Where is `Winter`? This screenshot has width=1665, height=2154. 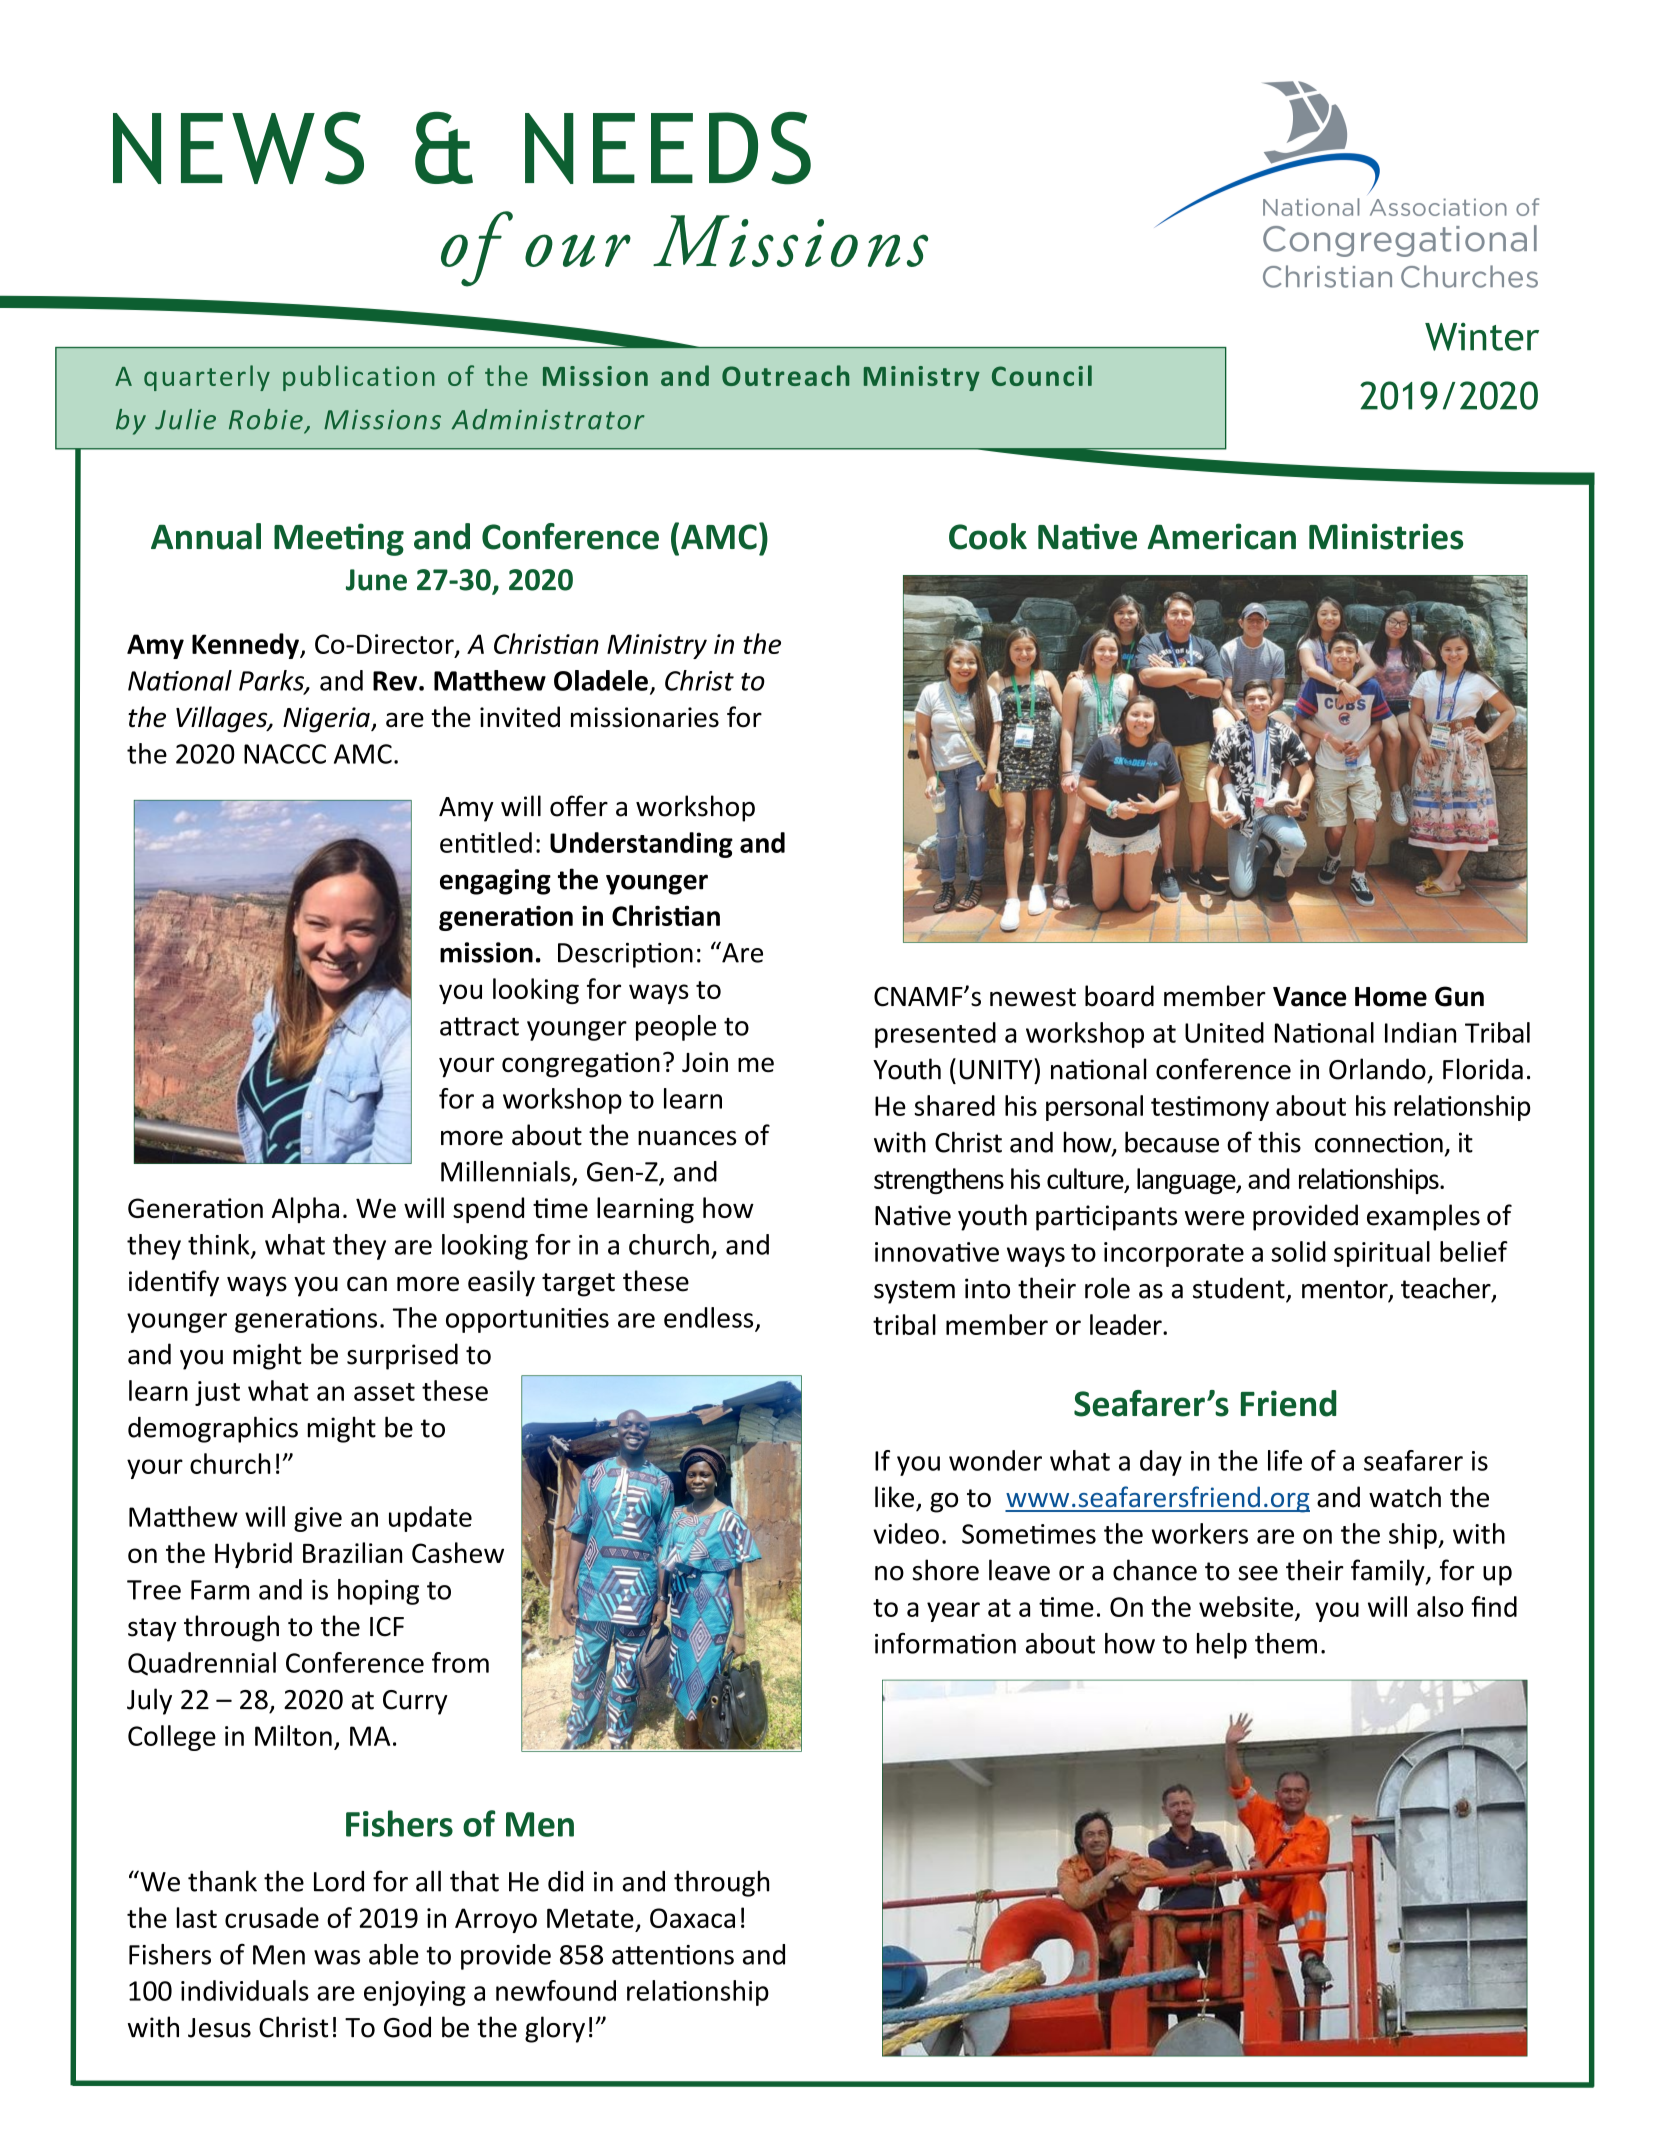
Winter is located at coordinates (1482, 337).
